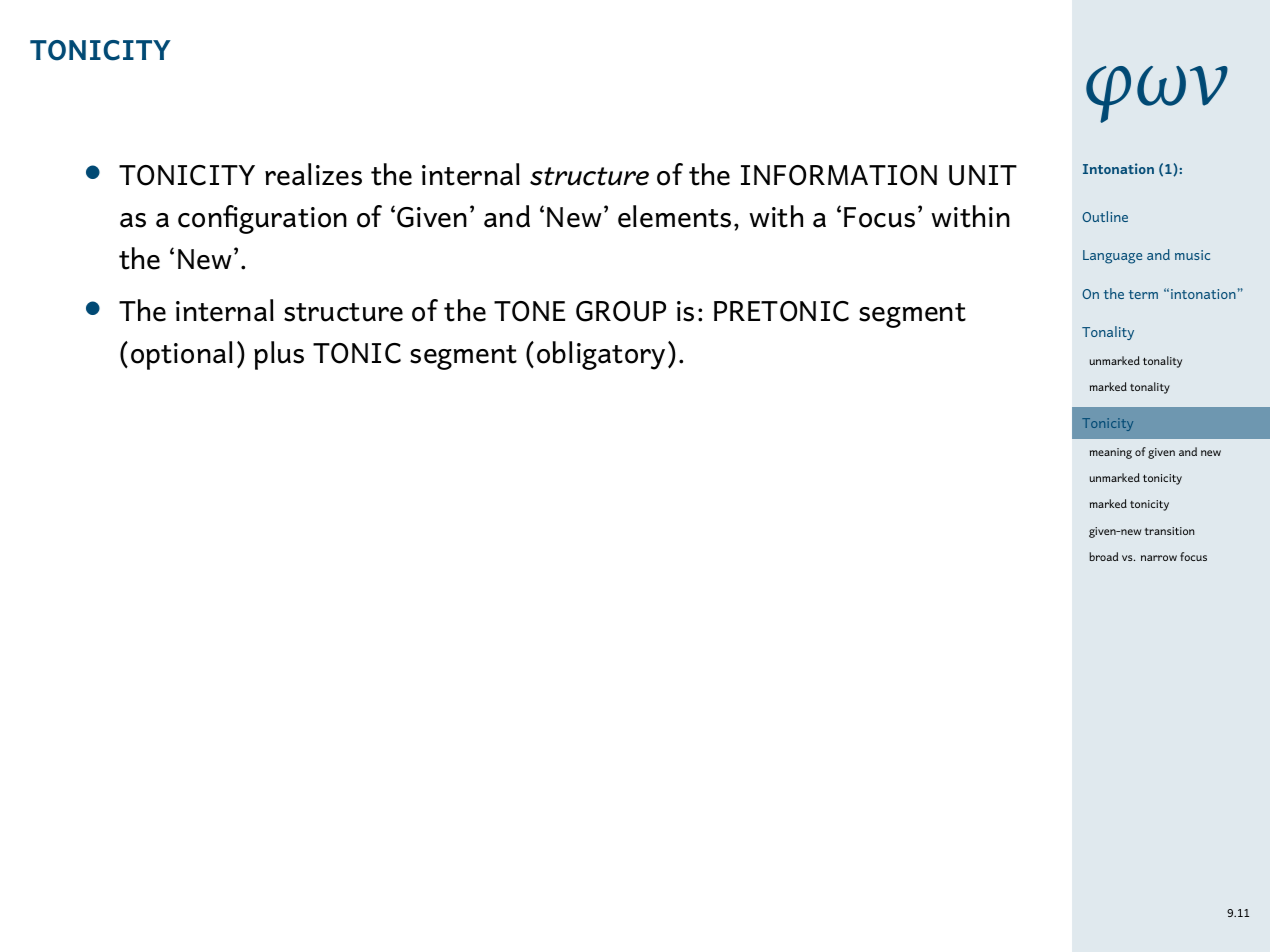  Describe the element at coordinates (601, 355) in the screenshot. I see `obligatory` at that location.
